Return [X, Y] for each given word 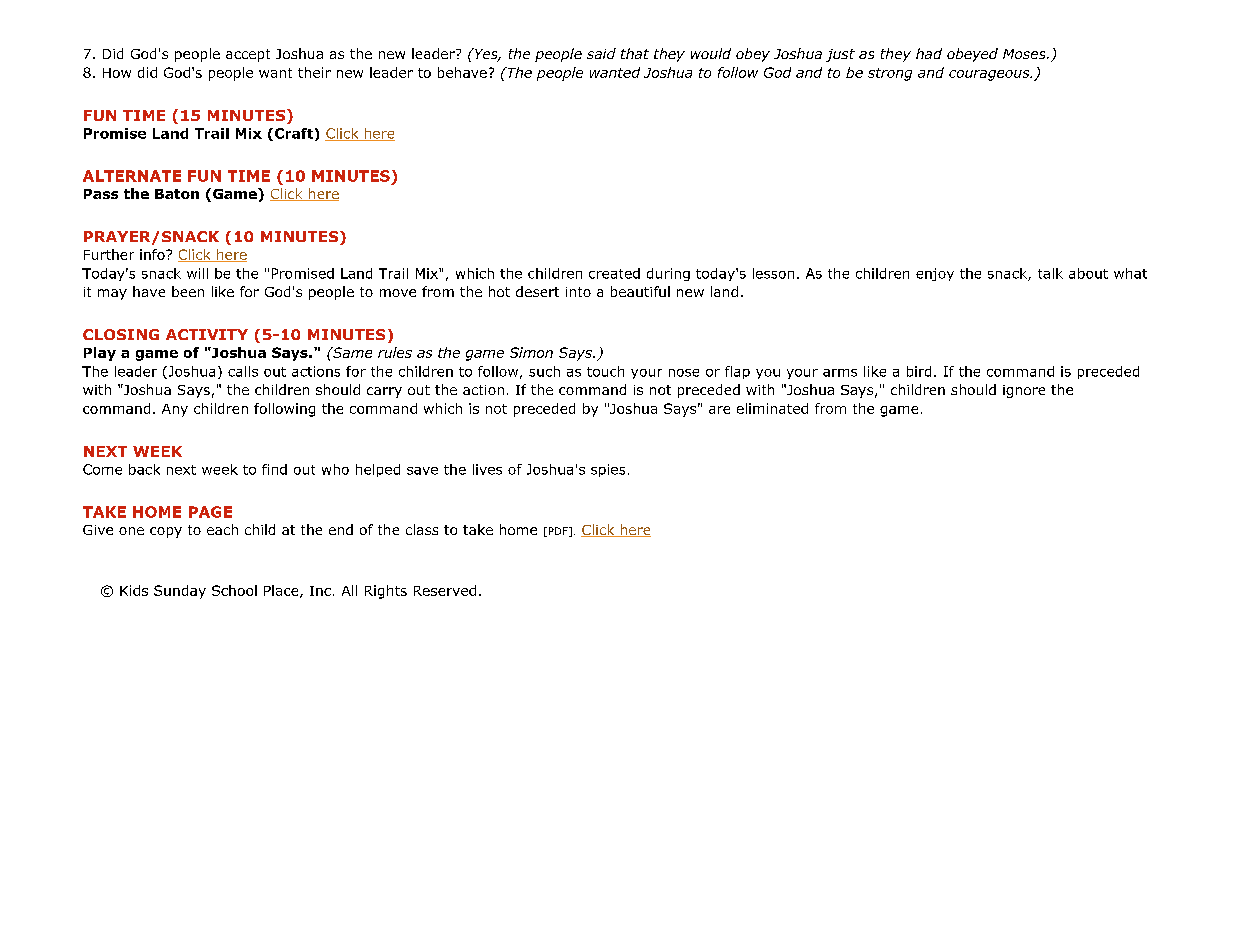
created [614, 273]
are [719, 410]
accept [248, 55]
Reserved [445, 590]
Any [175, 410]
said [601, 53]
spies [608, 470]
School [234, 590]
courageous [990, 75]
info [153, 254]
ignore [1024, 391]
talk [1050, 273]
